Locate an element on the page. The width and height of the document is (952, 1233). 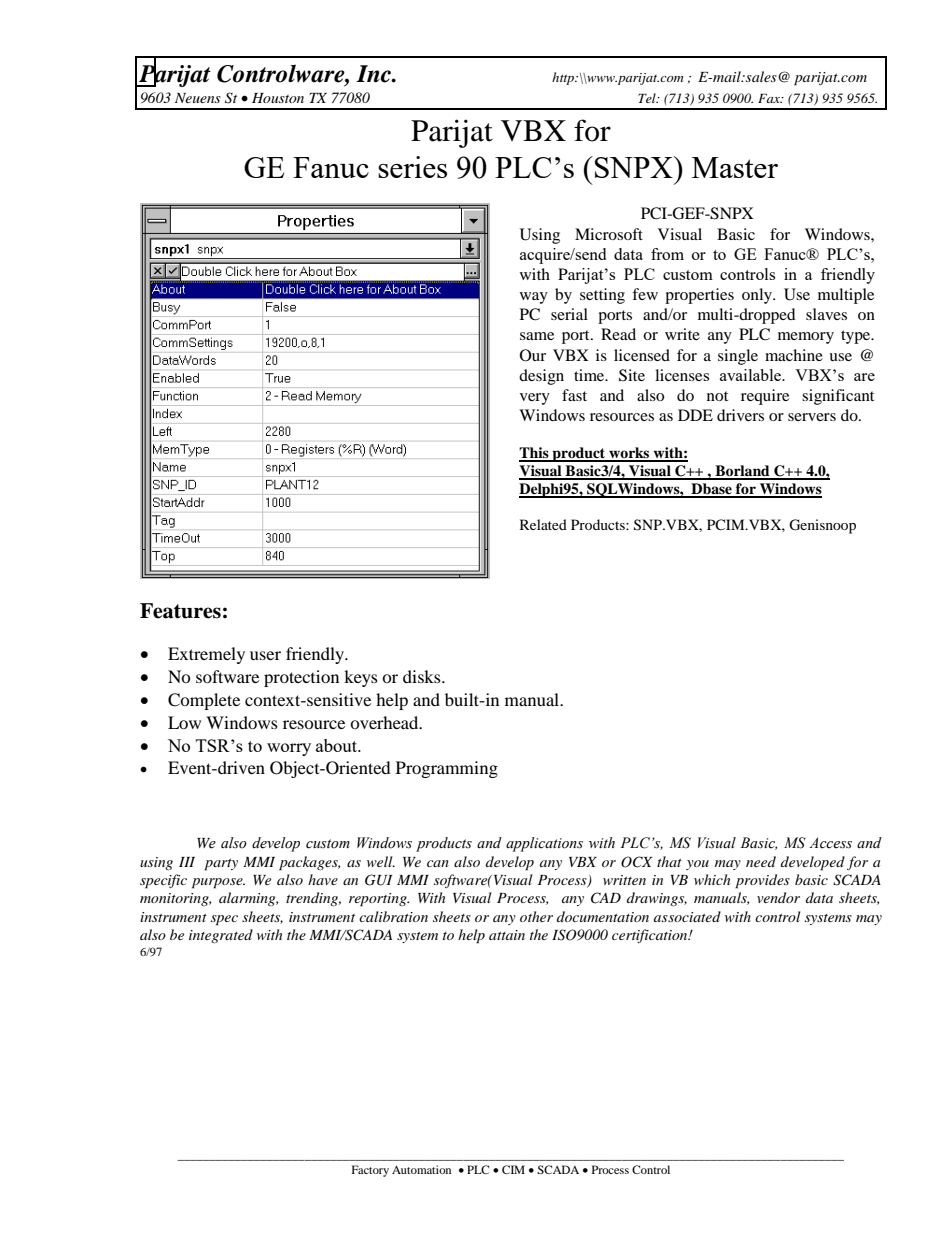
Fax is located at coordinates (770, 98).
